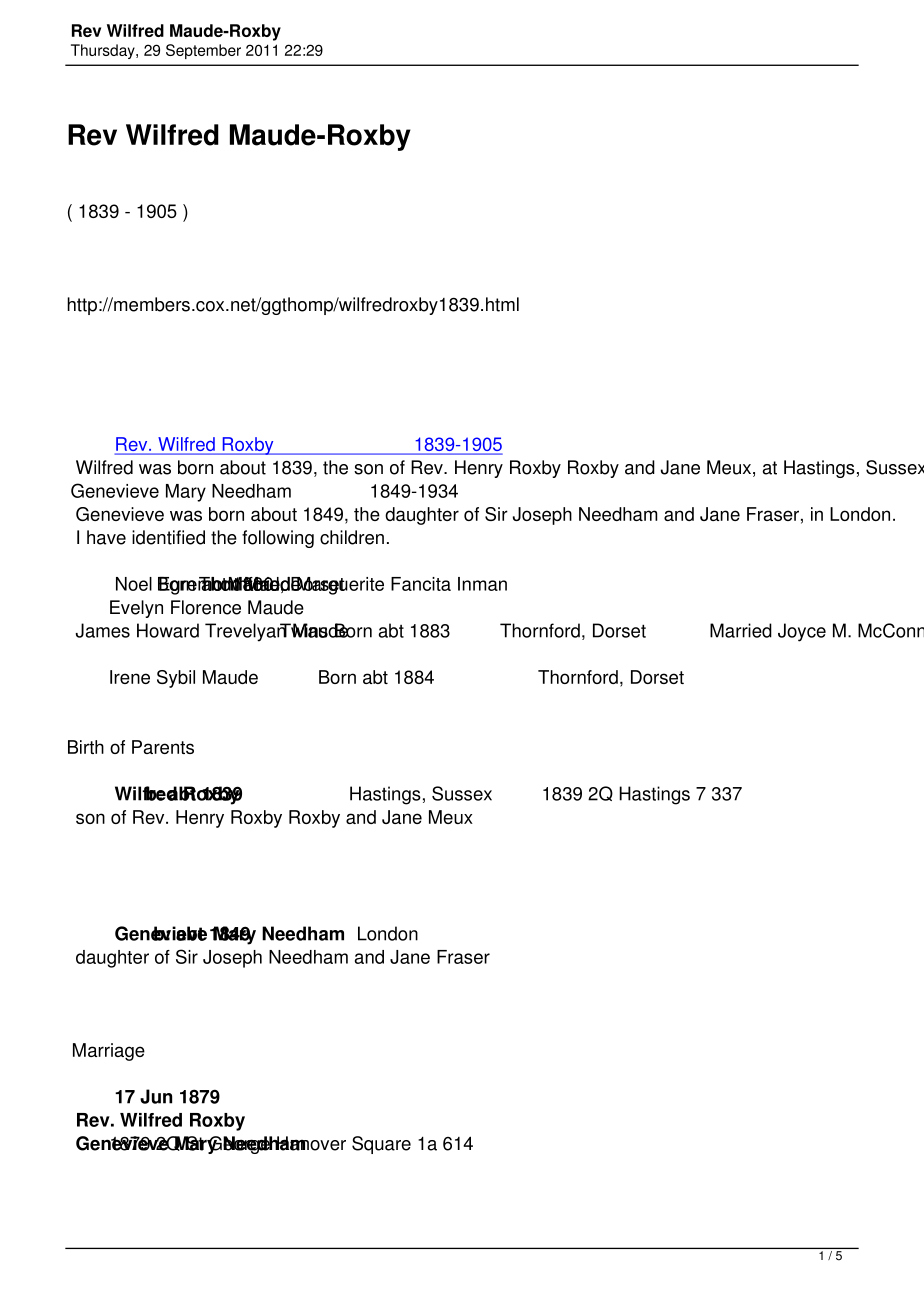  What do you see at coordinates (203, 51) in the screenshot?
I see `September` at bounding box center [203, 51].
